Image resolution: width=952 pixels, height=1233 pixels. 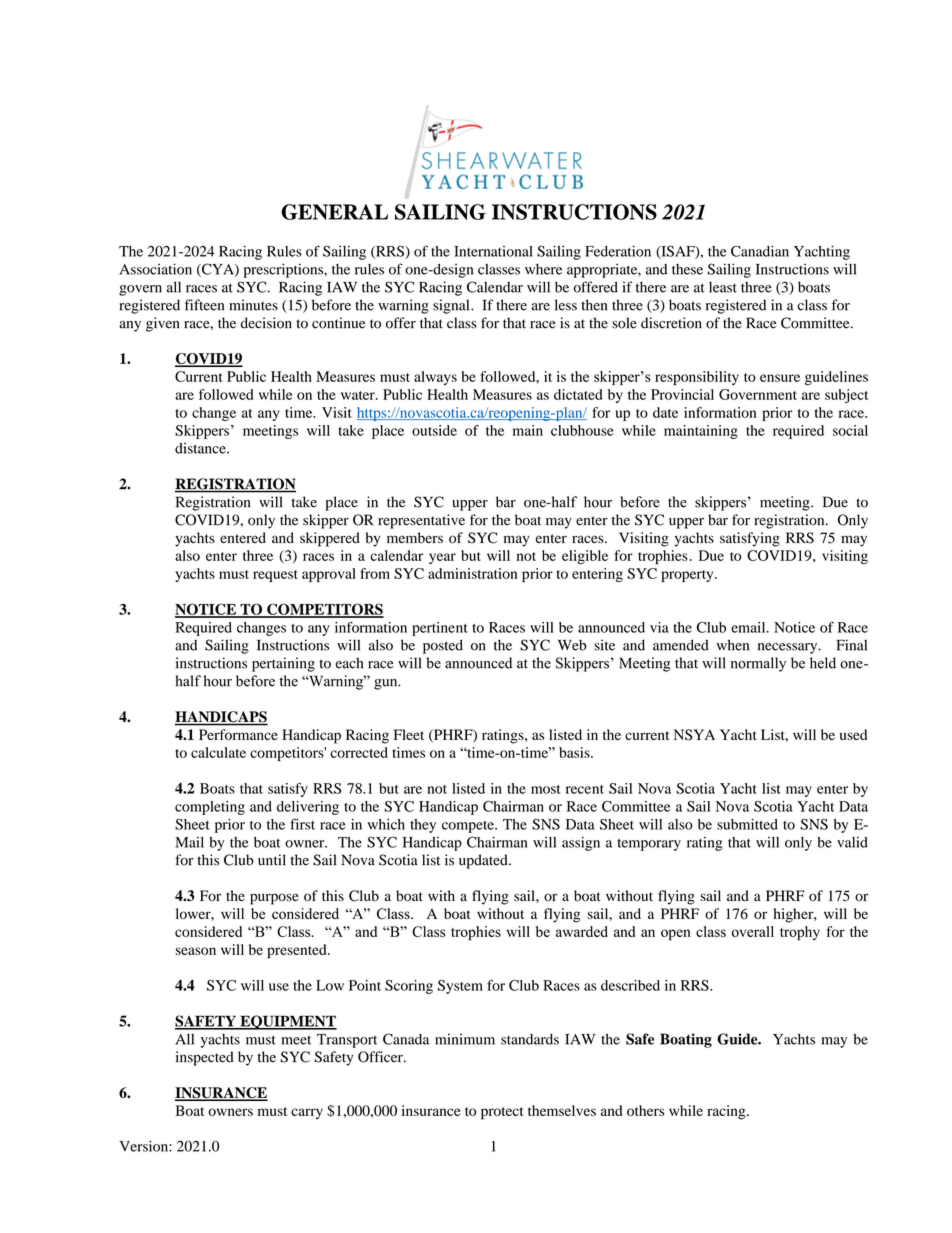 What do you see at coordinates (747, 824) in the screenshot?
I see `submitted` at bounding box center [747, 824].
